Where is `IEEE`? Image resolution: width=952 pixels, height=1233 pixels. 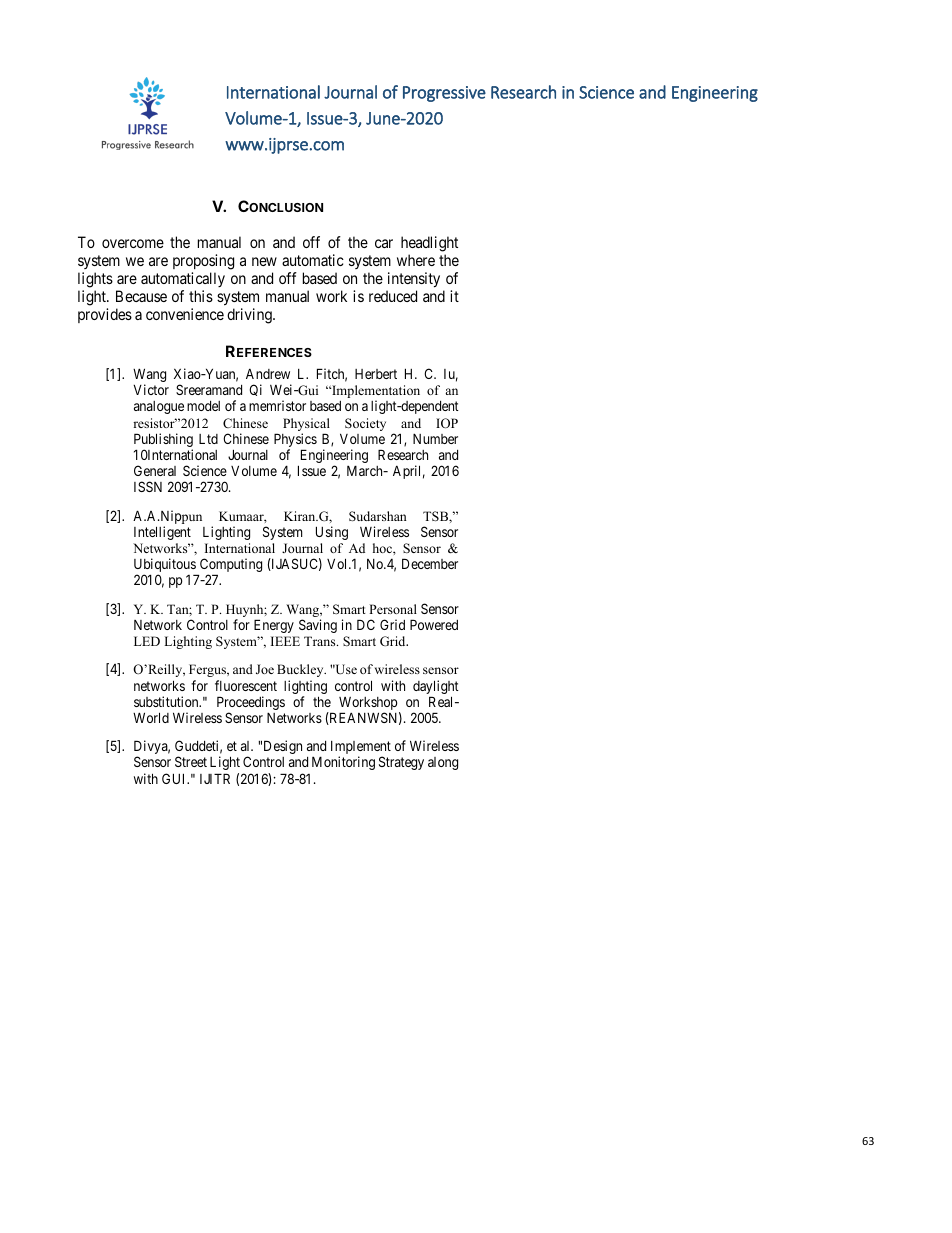 IEEE is located at coordinates (285, 641).
